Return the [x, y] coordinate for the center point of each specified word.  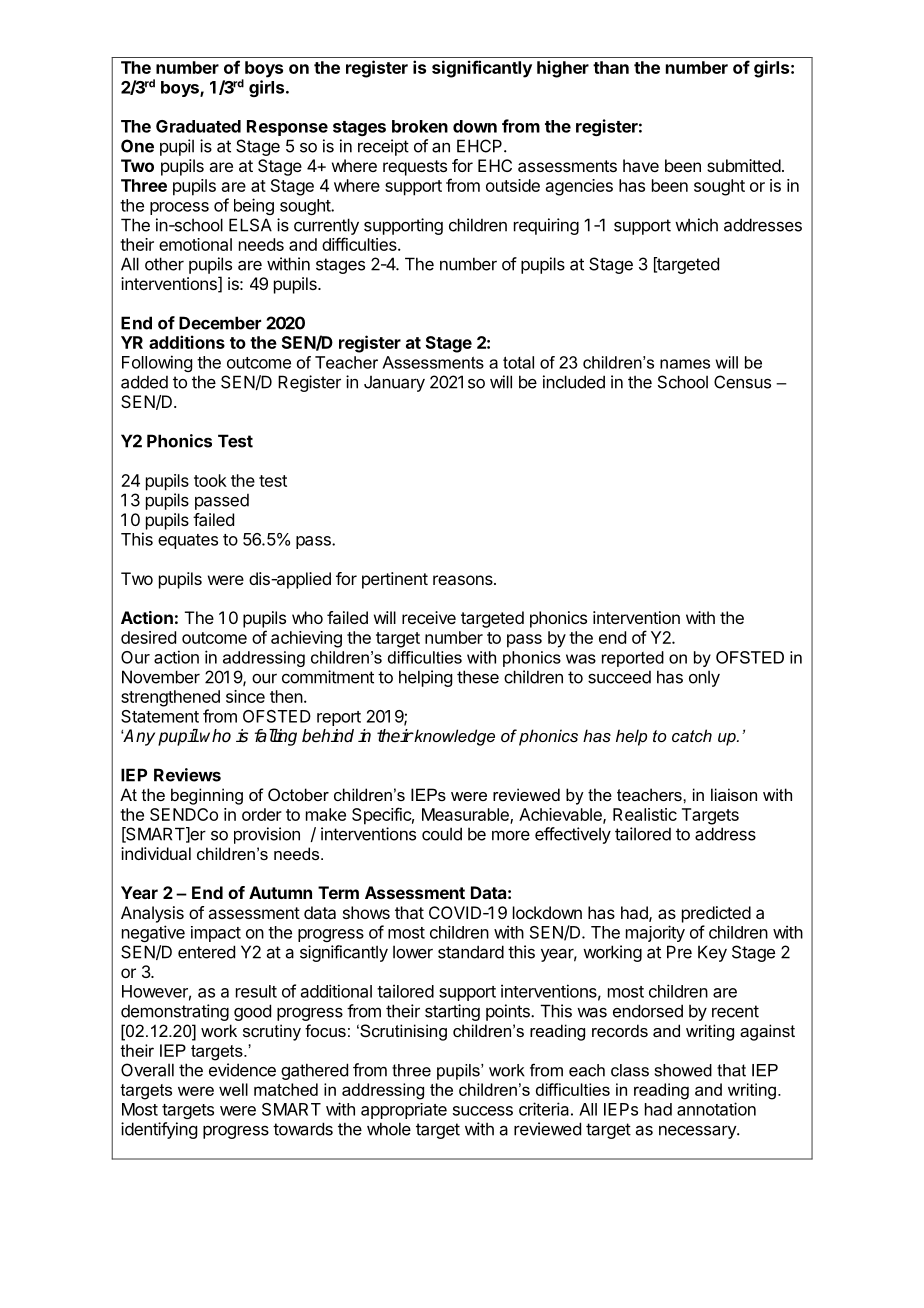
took [210, 480]
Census [742, 382]
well [233, 1089]
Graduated [198, 126]
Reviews [187, 775]
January [394, 384]
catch [692, 735]
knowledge [453, 737]
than [611, 67]
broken [420, 126]
